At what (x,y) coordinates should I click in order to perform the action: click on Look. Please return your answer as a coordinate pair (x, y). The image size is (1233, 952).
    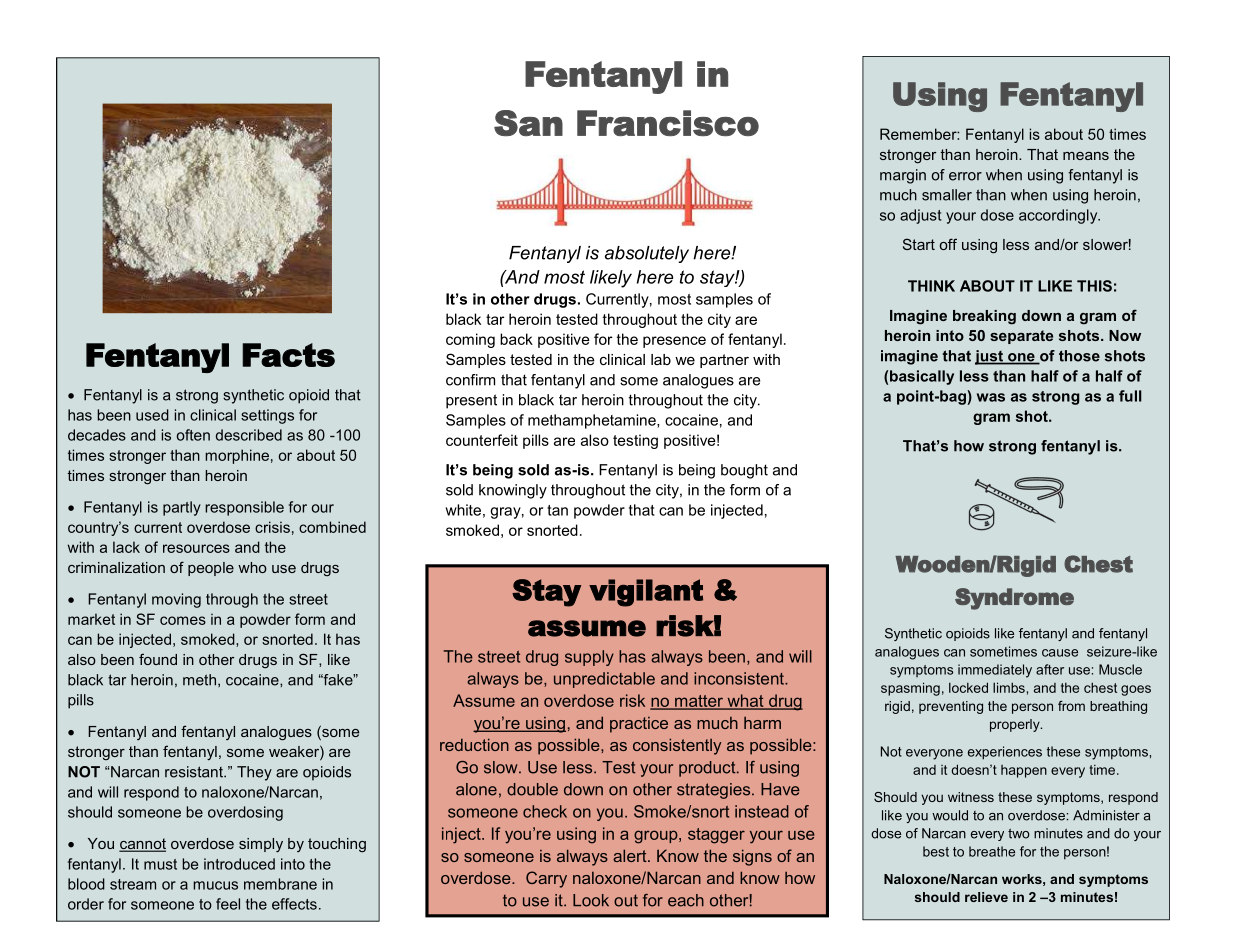
    Looking at the image, I should click on (591, 900).
